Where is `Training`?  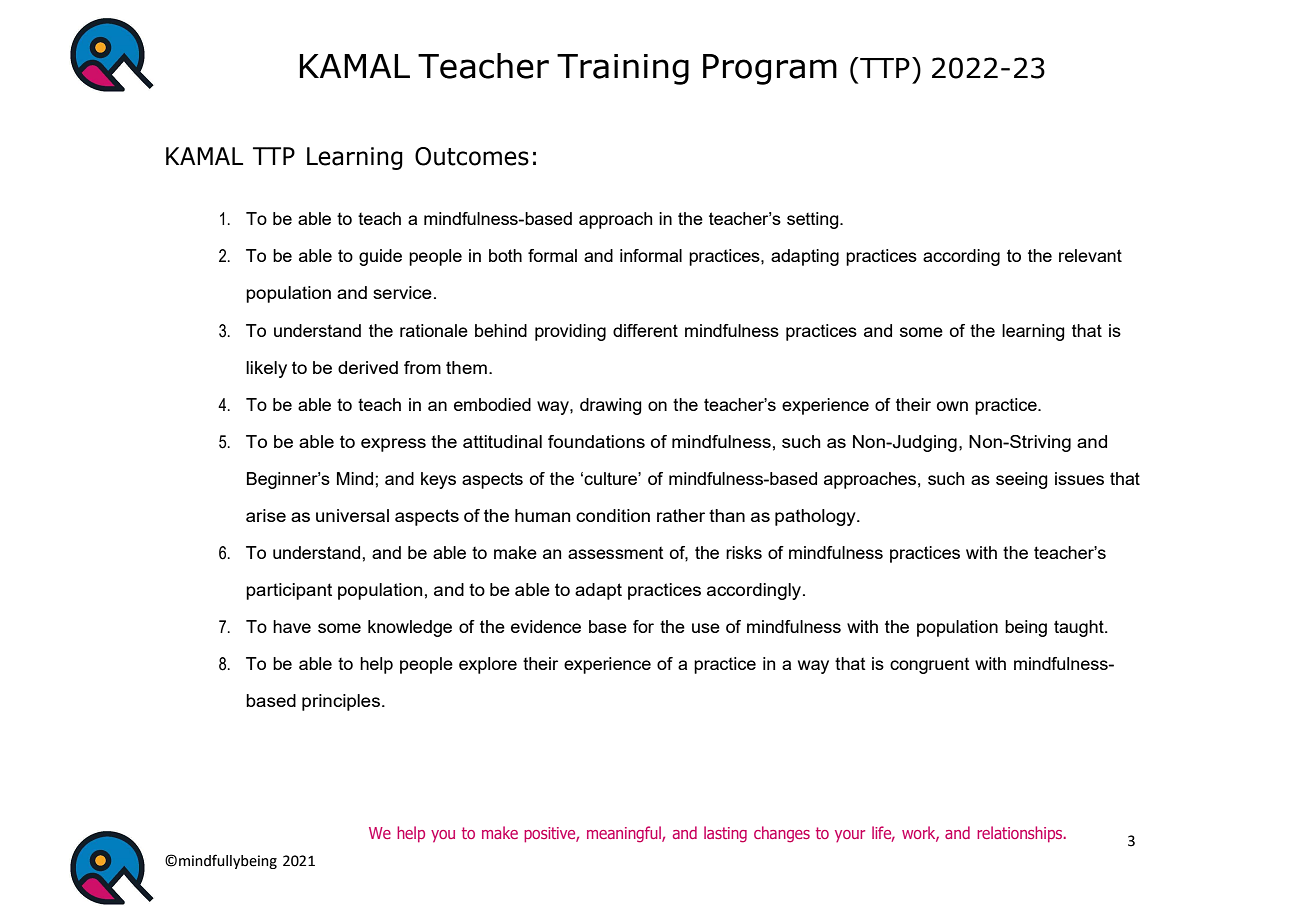
Training is located at coordinates (623, 69).
